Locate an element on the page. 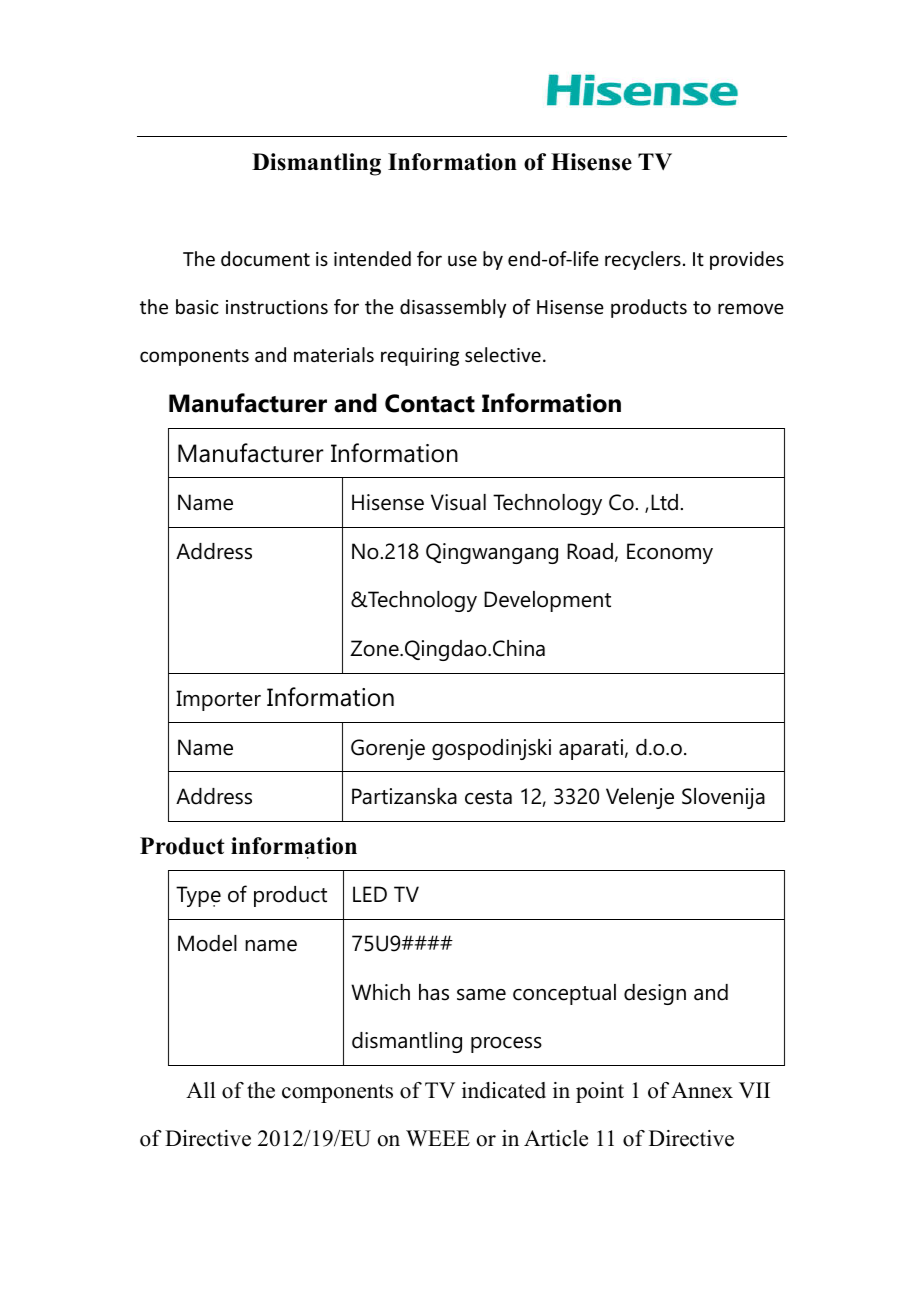 The width and height of the image is (924, 1308). Annex is located at coordinates (702, 1090).
